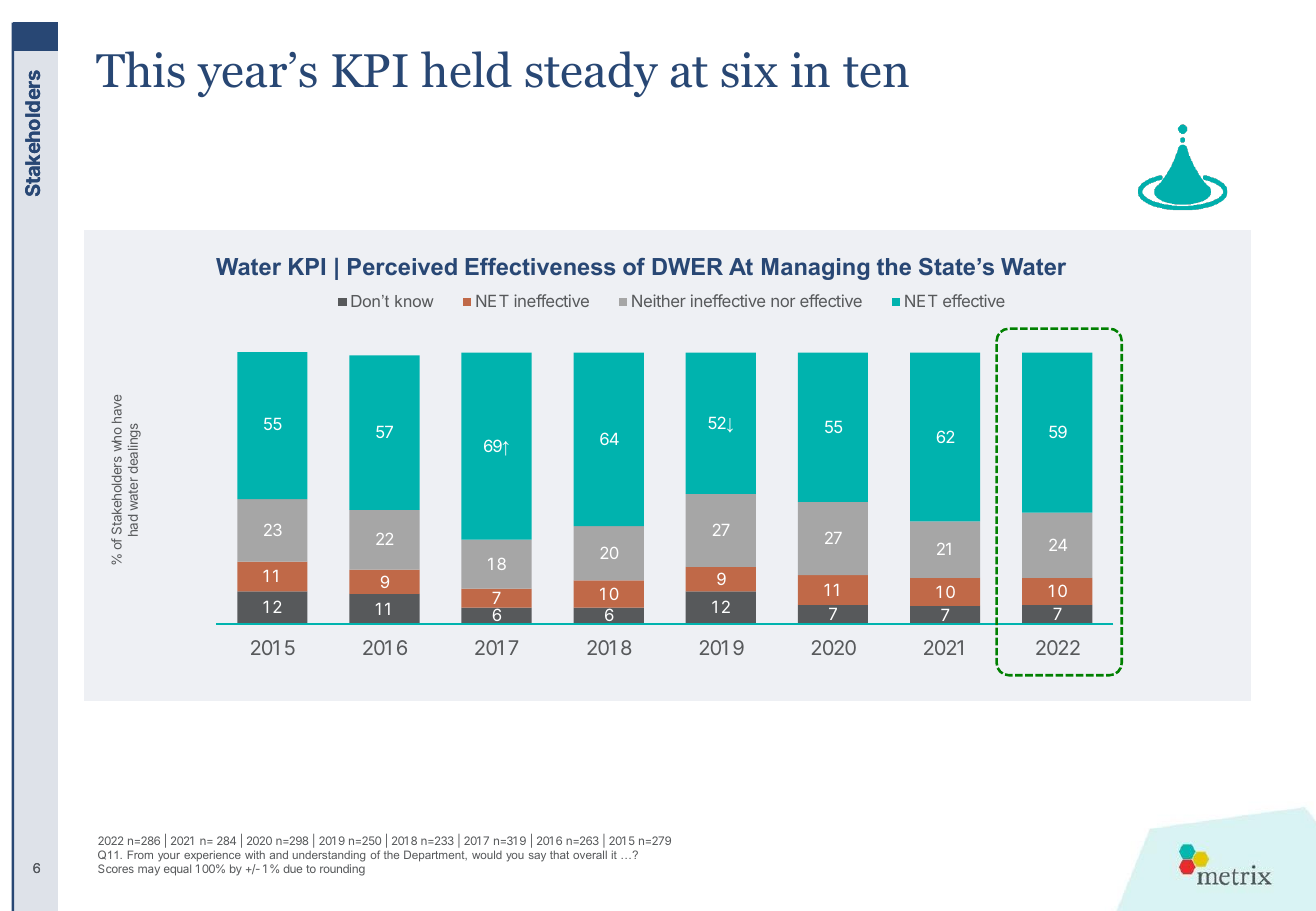 This document has height=911, width=1316. Describe the element at coordinates (590, 854) in the document. I see `overall` at that location.
